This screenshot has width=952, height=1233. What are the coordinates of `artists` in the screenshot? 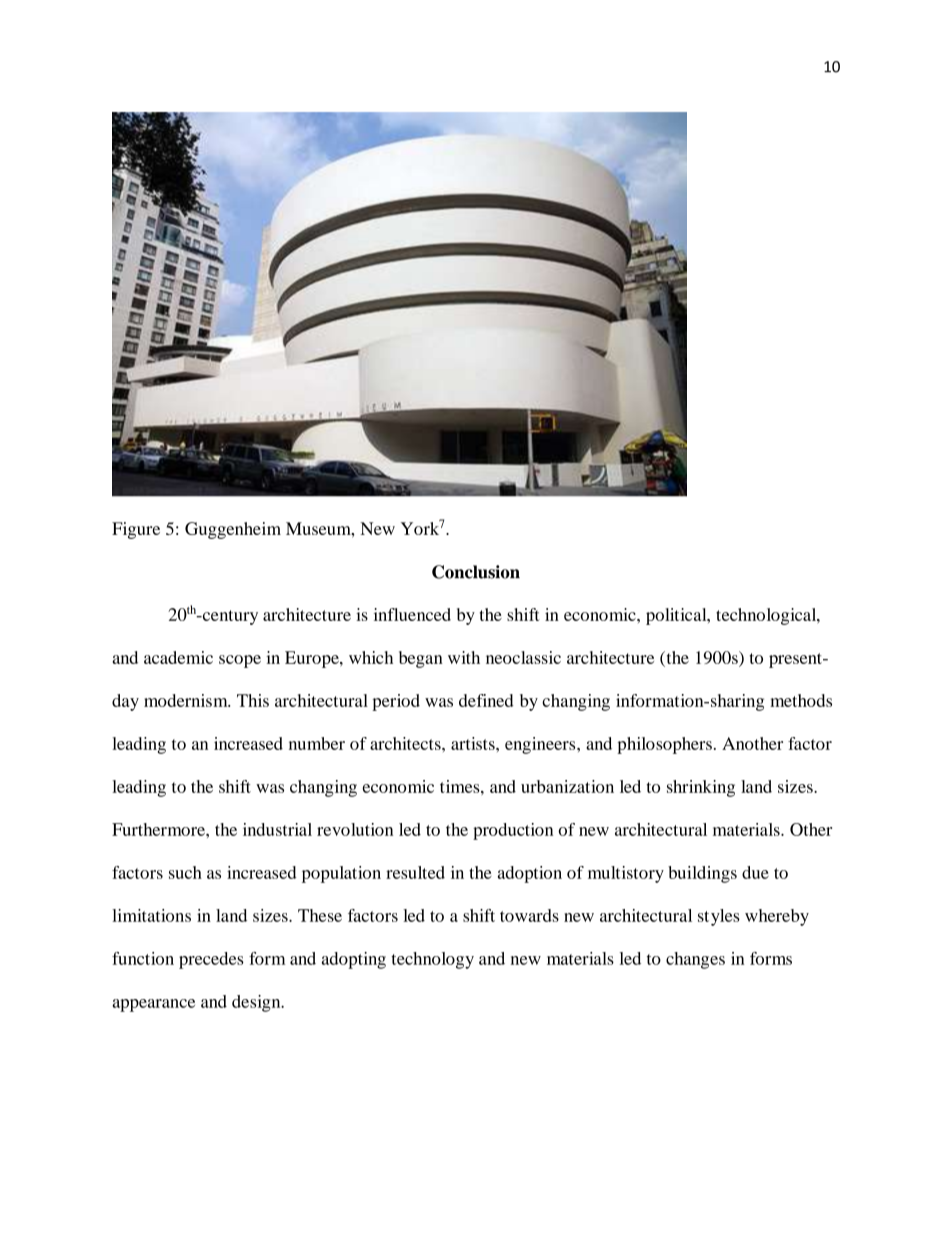 It's located at (474, 743).
